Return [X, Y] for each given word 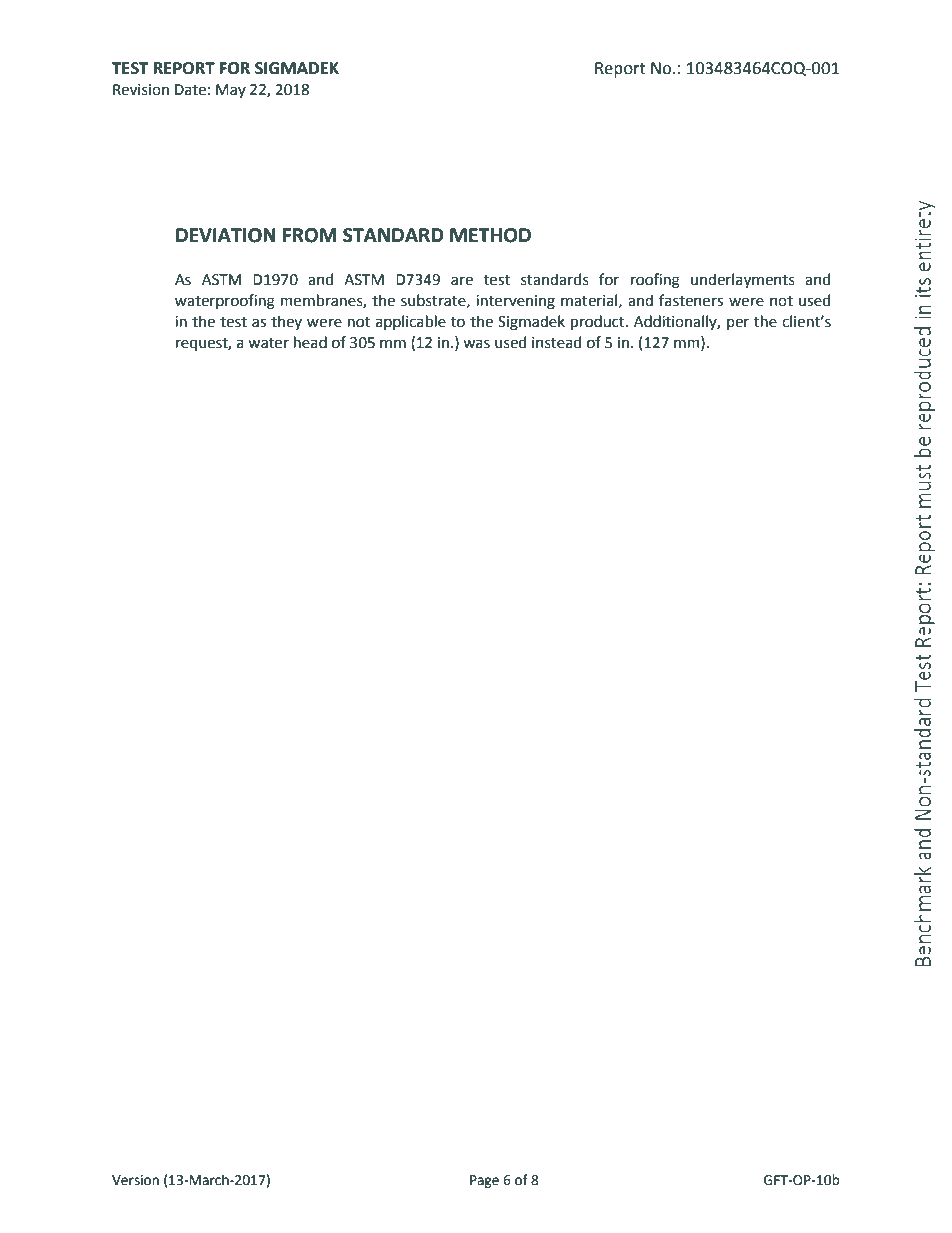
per [738, 324]
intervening [515, 302]
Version [135, 1180]
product [599, 322]
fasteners [691, 300]
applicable [411, 322]
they [286, 322]
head [310, 342]
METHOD [490, 235]
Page [484, 1181]
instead [556, 342]
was [476, 344]
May [231, 91]
